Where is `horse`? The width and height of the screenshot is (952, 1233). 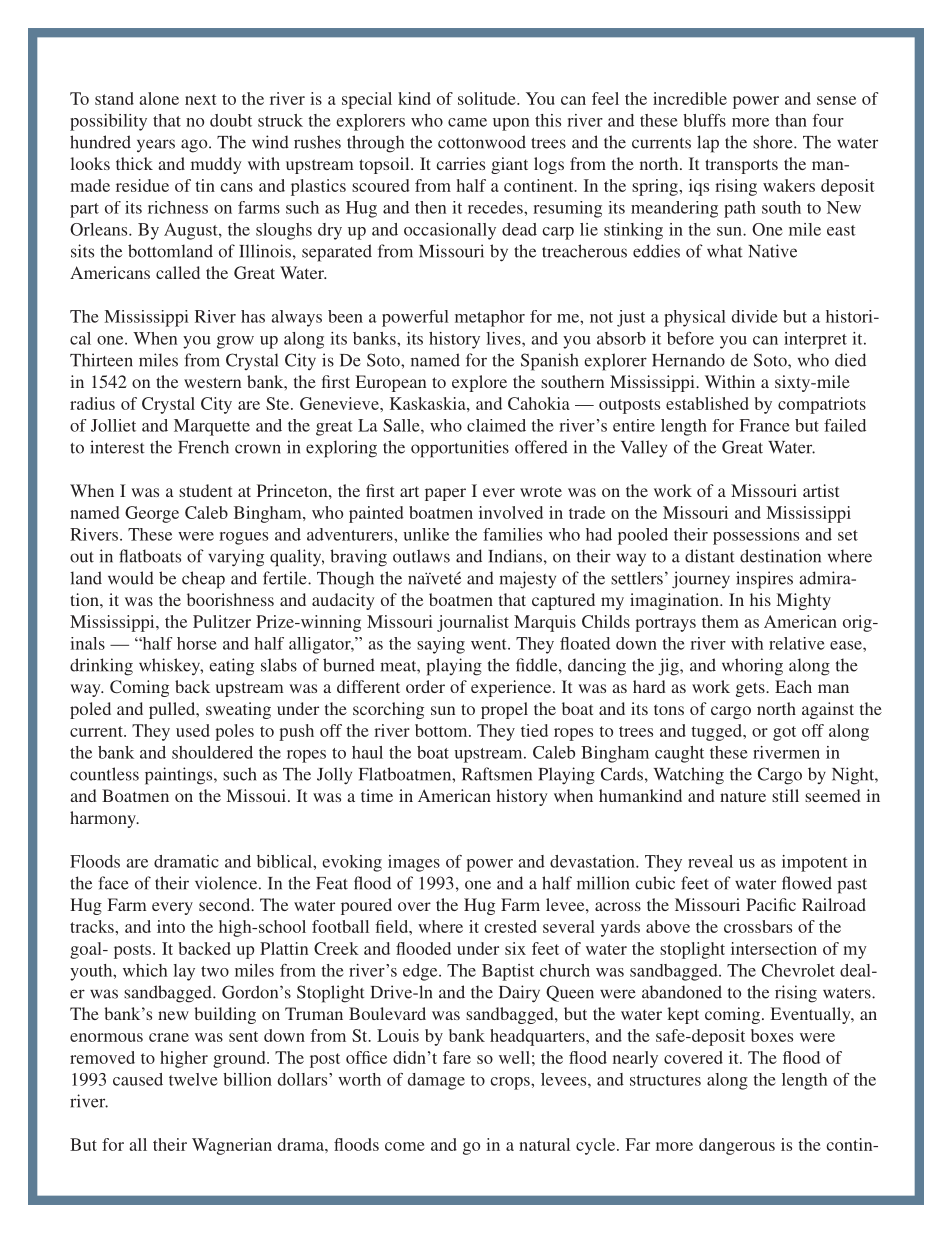 horse is located at coordinates (197, 643).
